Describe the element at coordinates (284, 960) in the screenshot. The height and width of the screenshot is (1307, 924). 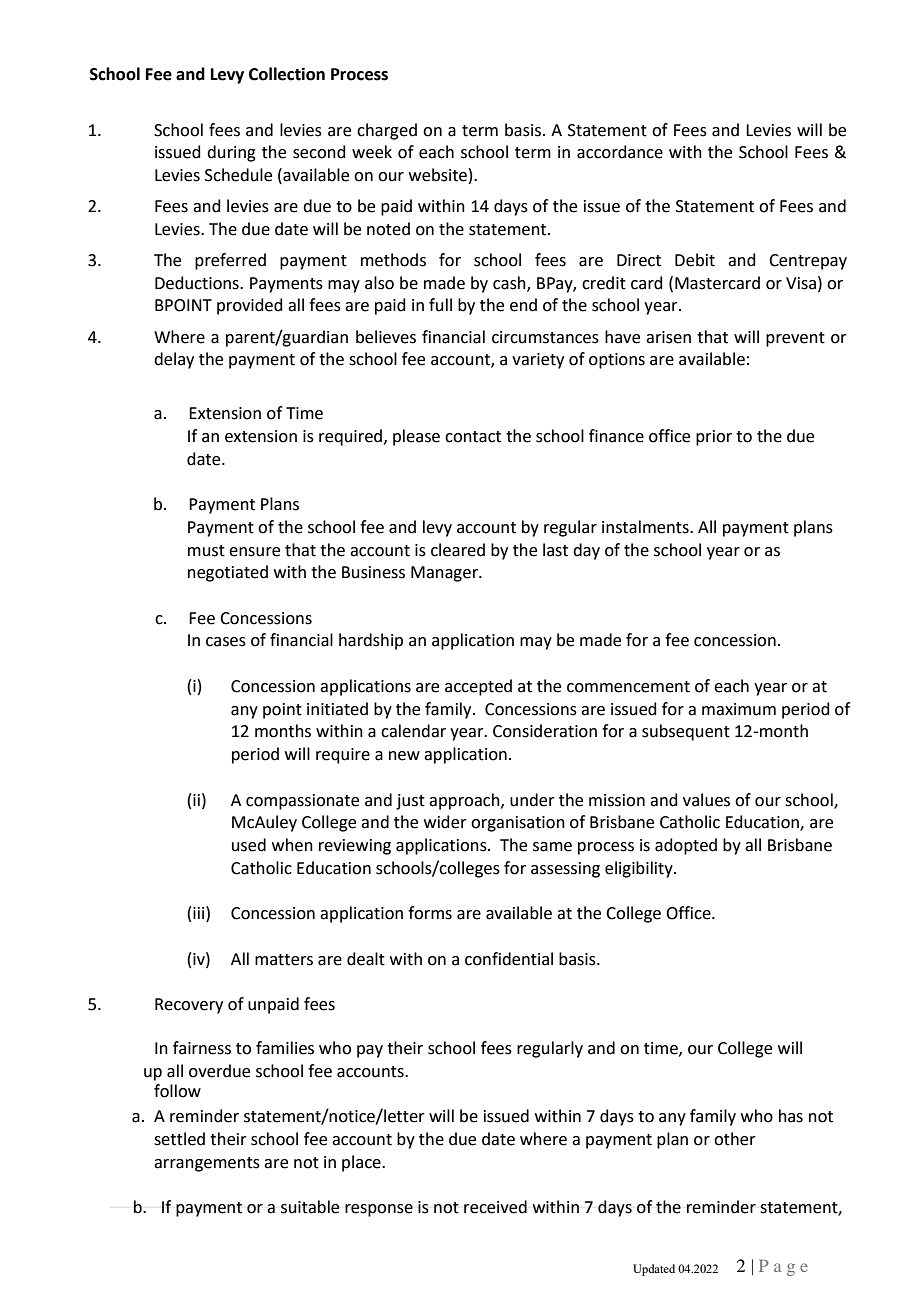
I see `matters` at that location.
